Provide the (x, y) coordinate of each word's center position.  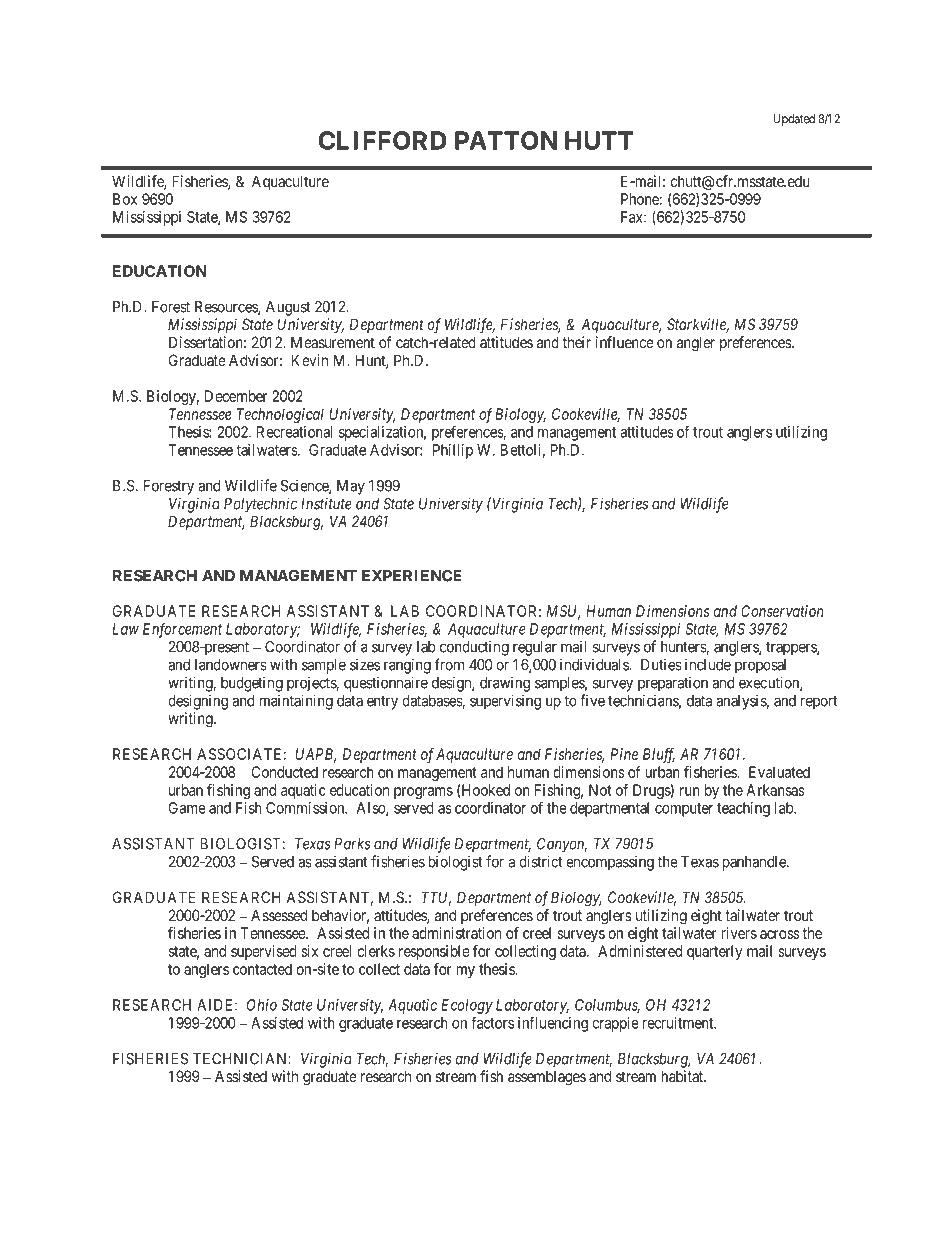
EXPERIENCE (412, 576)
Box (125, 199)
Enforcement (182, 630)
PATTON (506, 140)
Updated (794, 120)
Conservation (782, 611)
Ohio (262, 1005)
